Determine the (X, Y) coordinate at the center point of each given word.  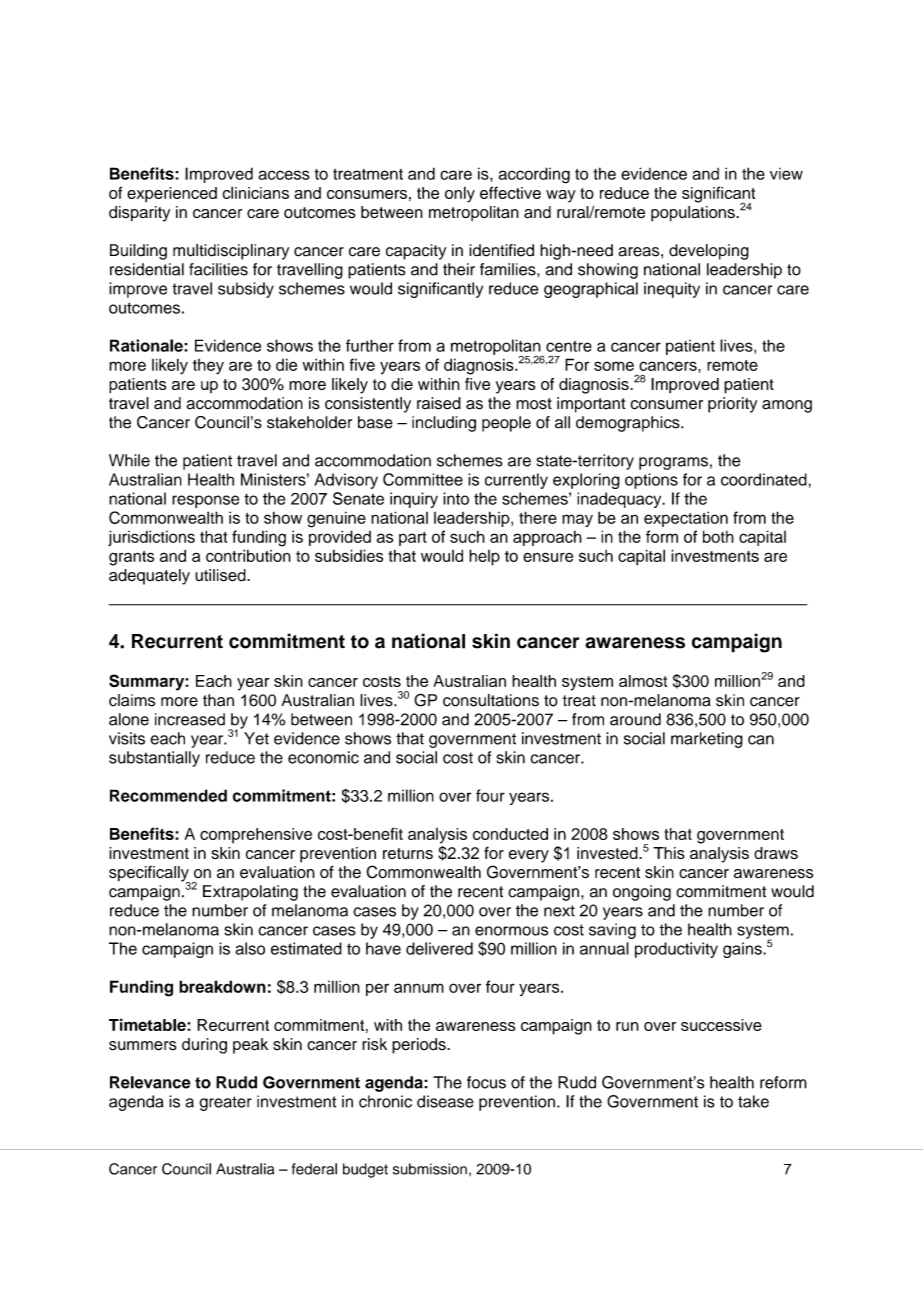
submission (430, 1169)
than (218, 700)
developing (709, 252)
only (460, 194)
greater (225, 1103)
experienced (172, 195)
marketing (707, 740)
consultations (491, 700)
